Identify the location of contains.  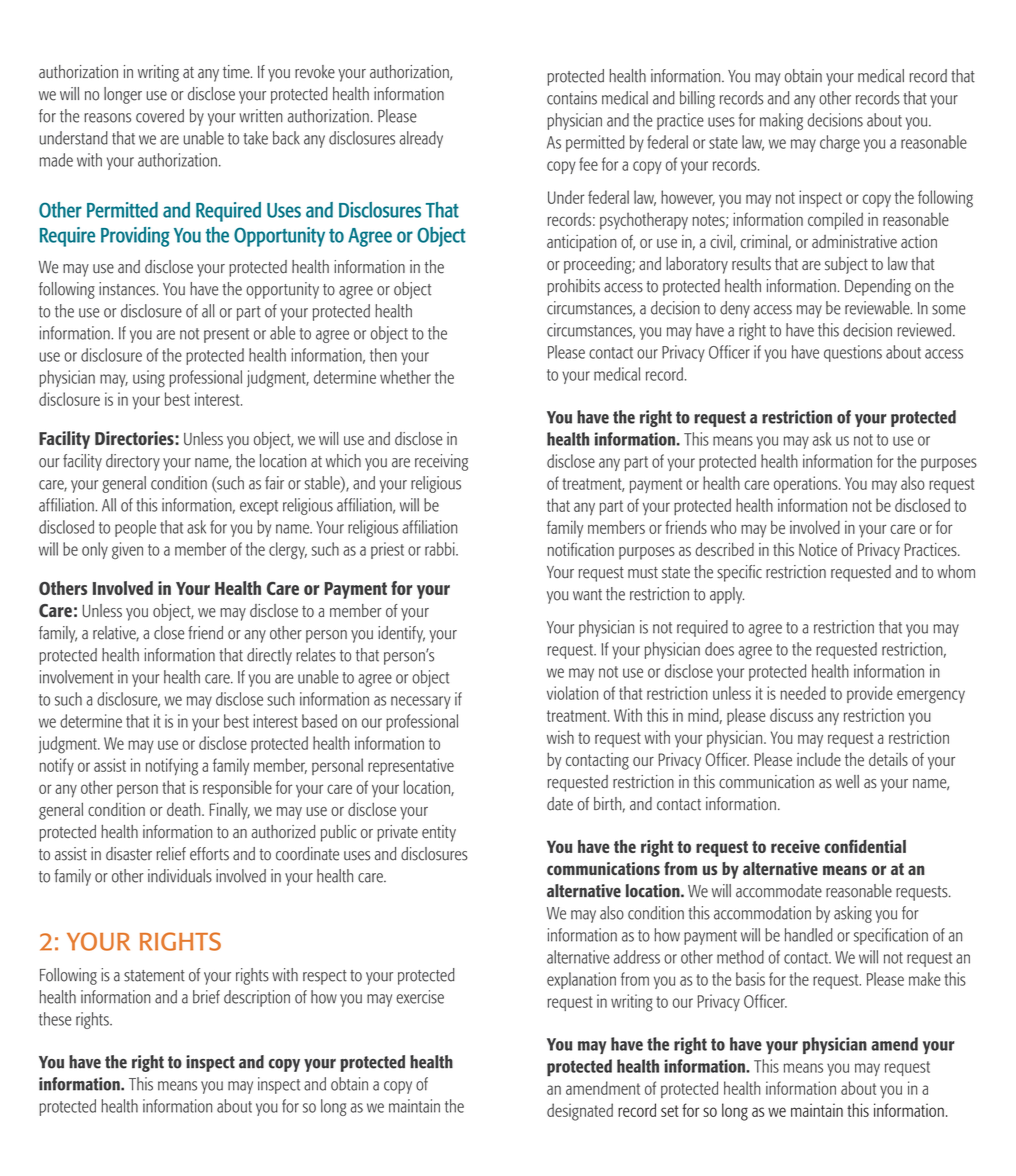
(572, 98).
